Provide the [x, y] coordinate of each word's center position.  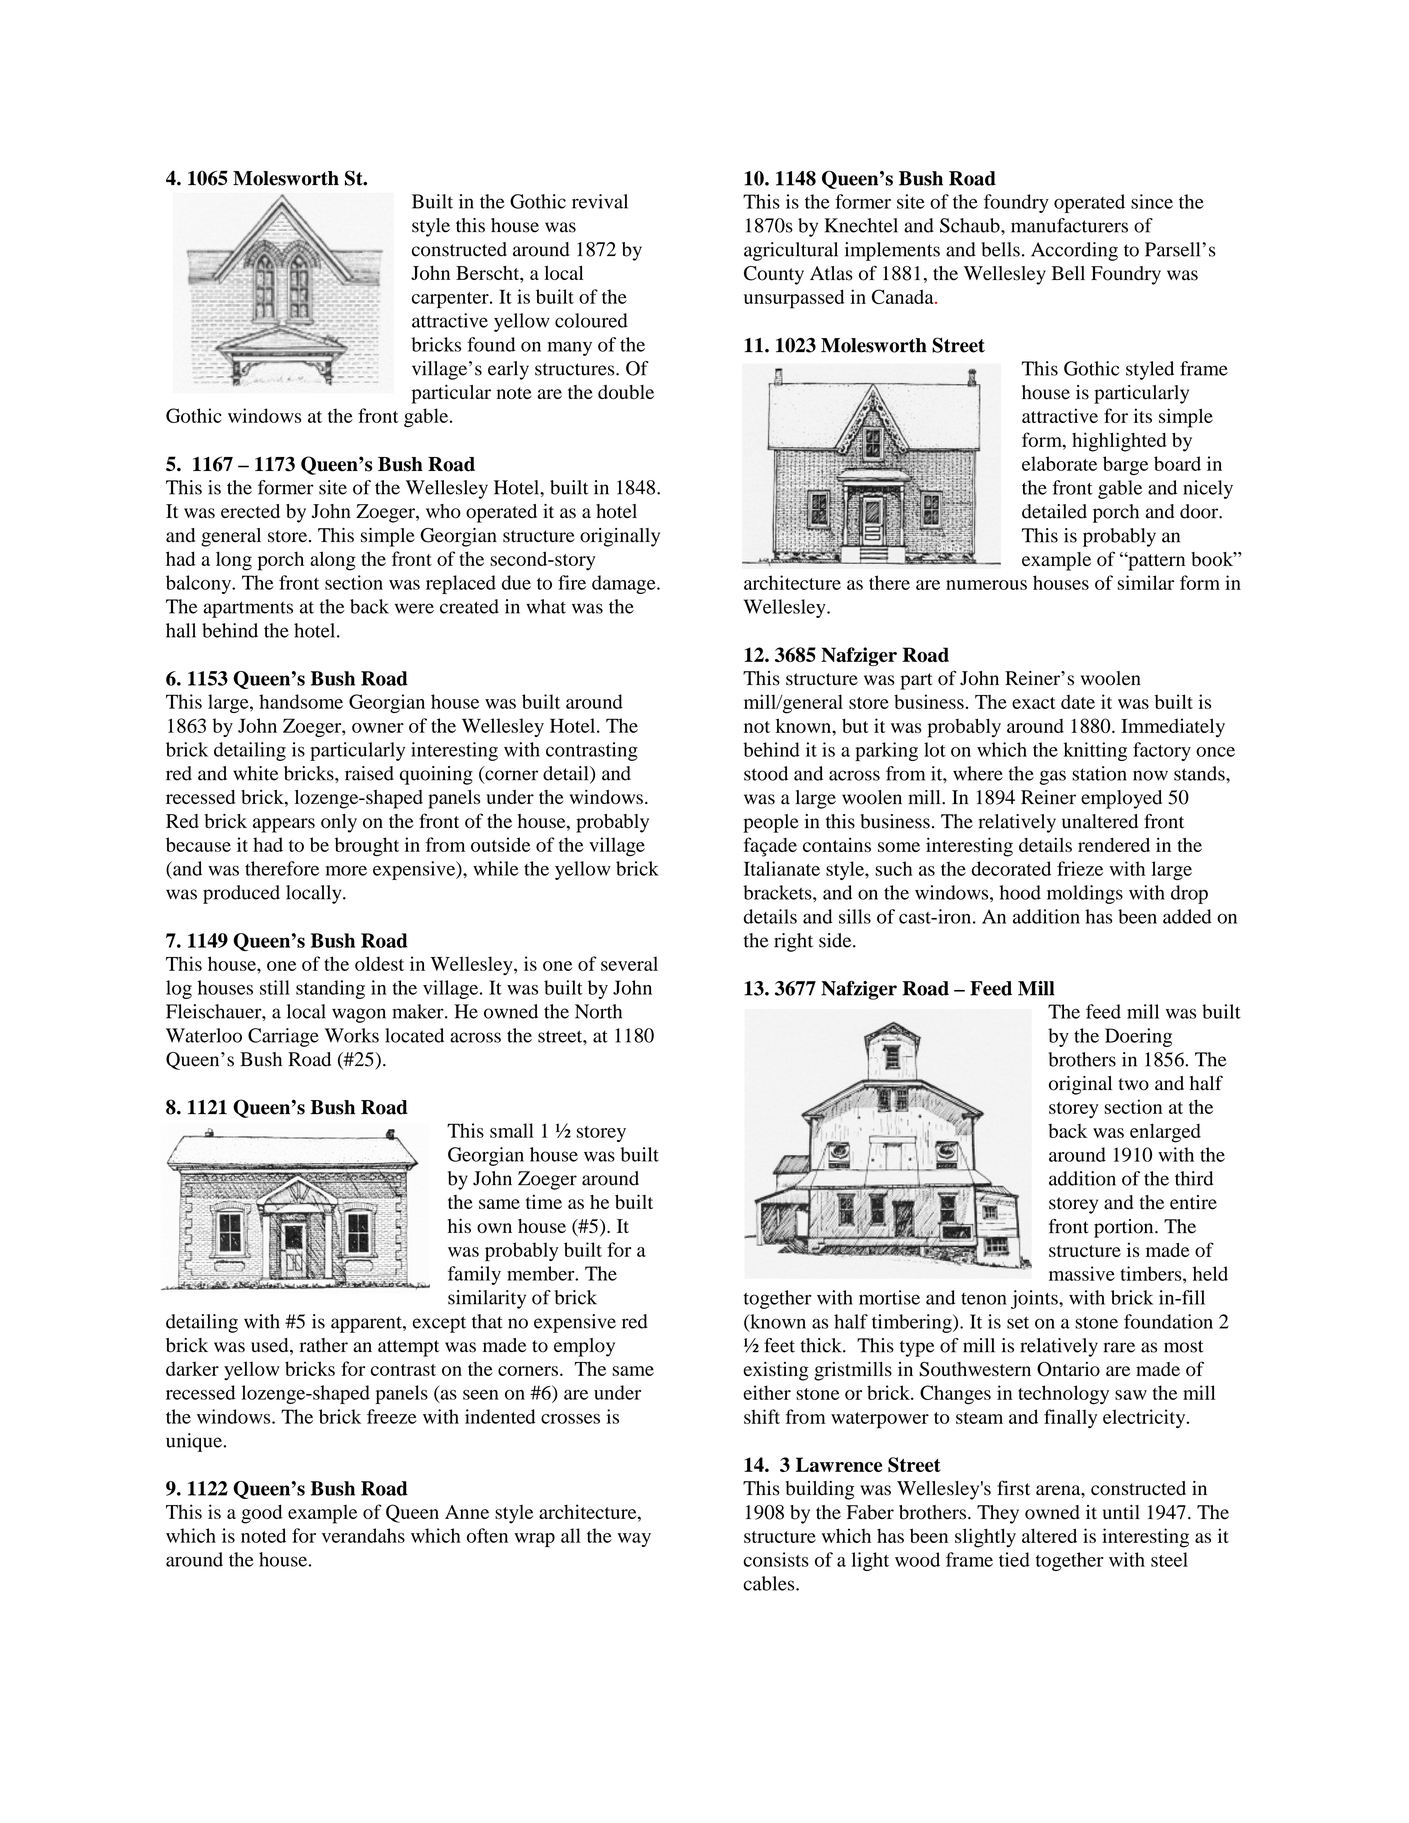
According [1074, 251]
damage [625, 584]
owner [378, 728]
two [1133, 1084]
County [774, 275]
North [598, 1011]
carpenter [451, 300]
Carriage [283, 1037]
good [261, 1514]
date [1078, 701]
